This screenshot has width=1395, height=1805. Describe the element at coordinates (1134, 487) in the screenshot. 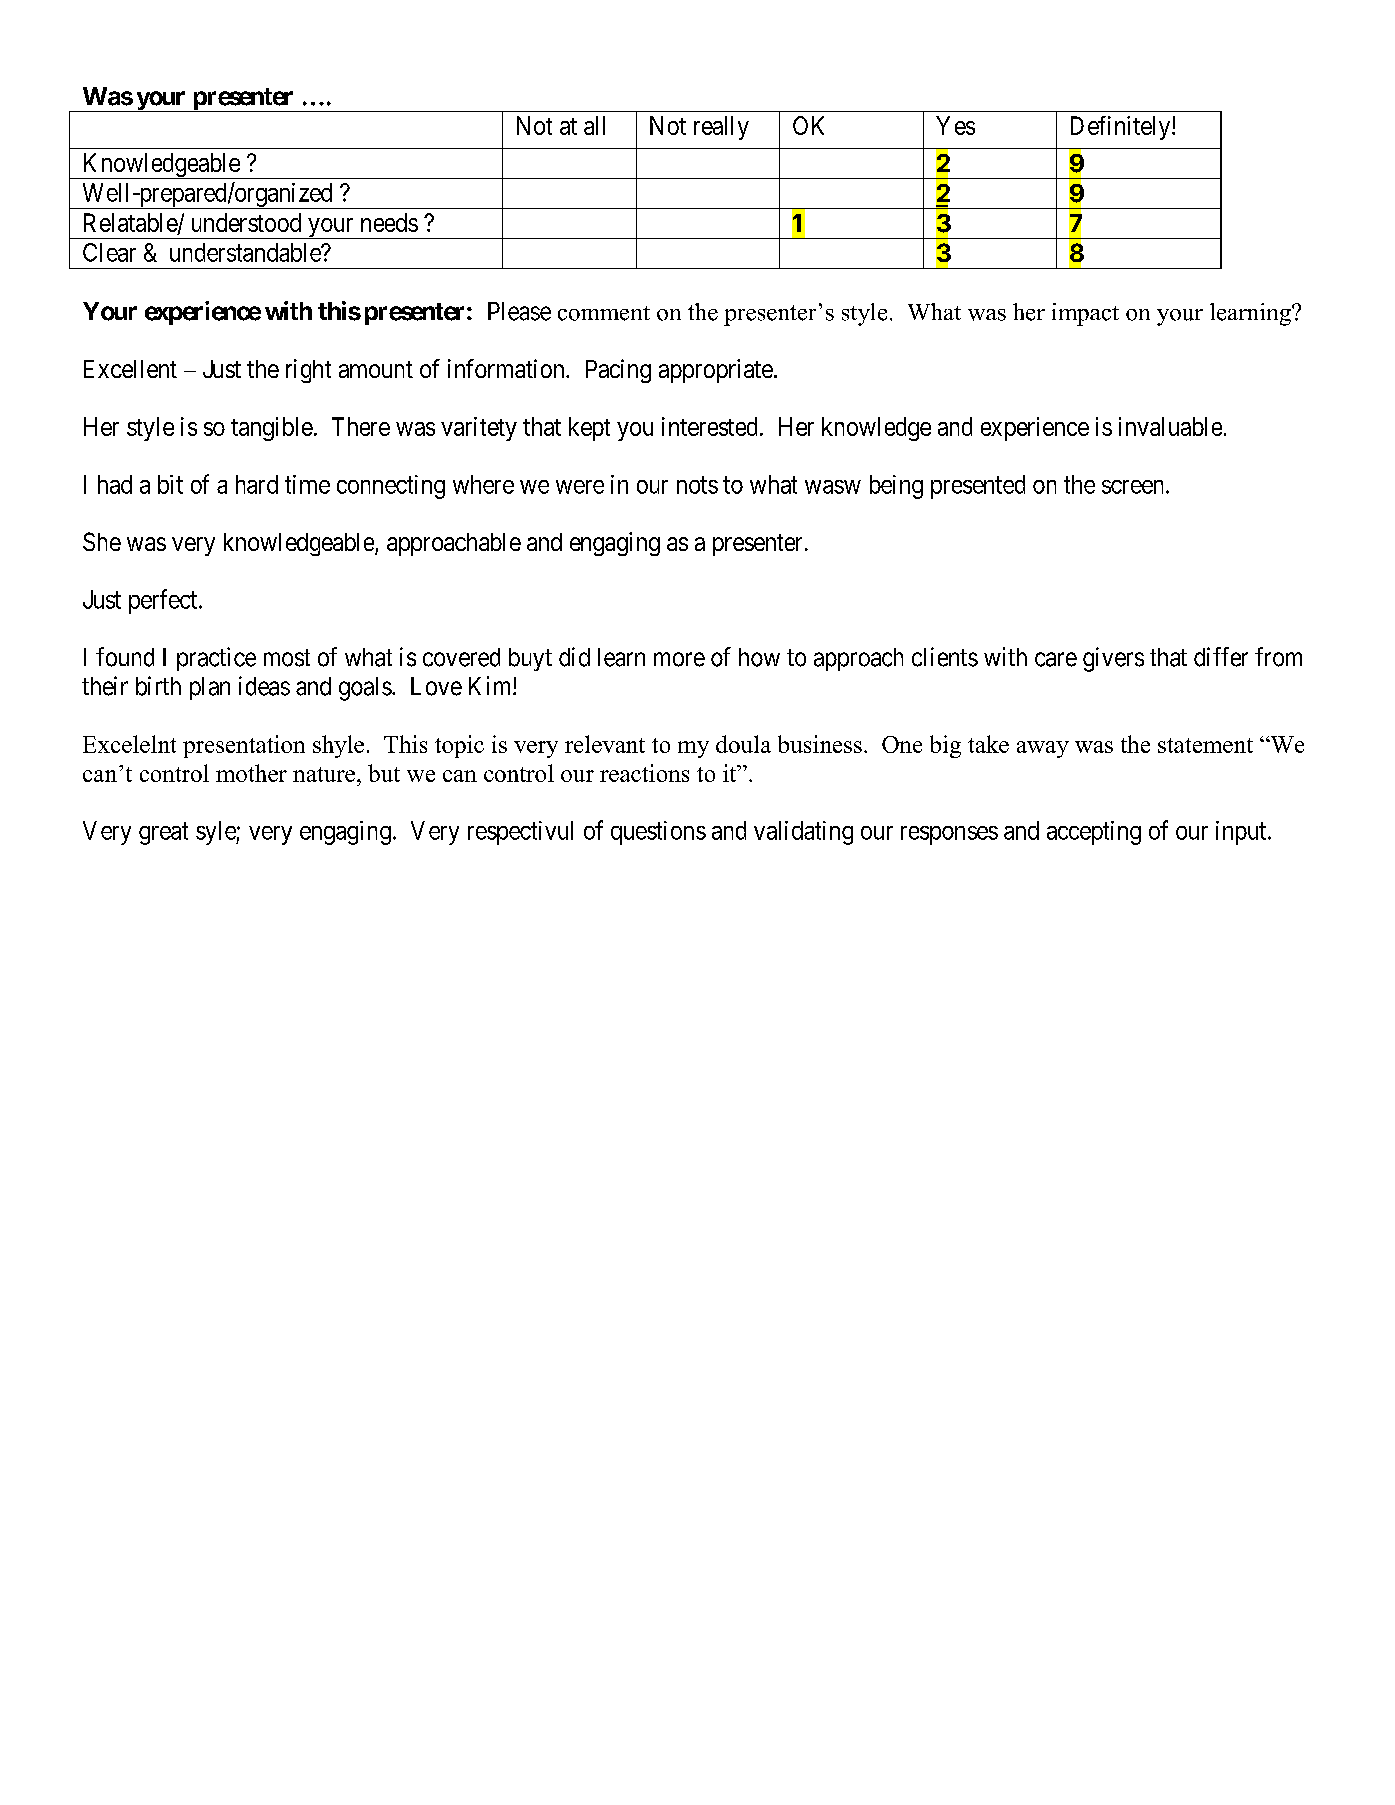

I see `screen` at that location.
